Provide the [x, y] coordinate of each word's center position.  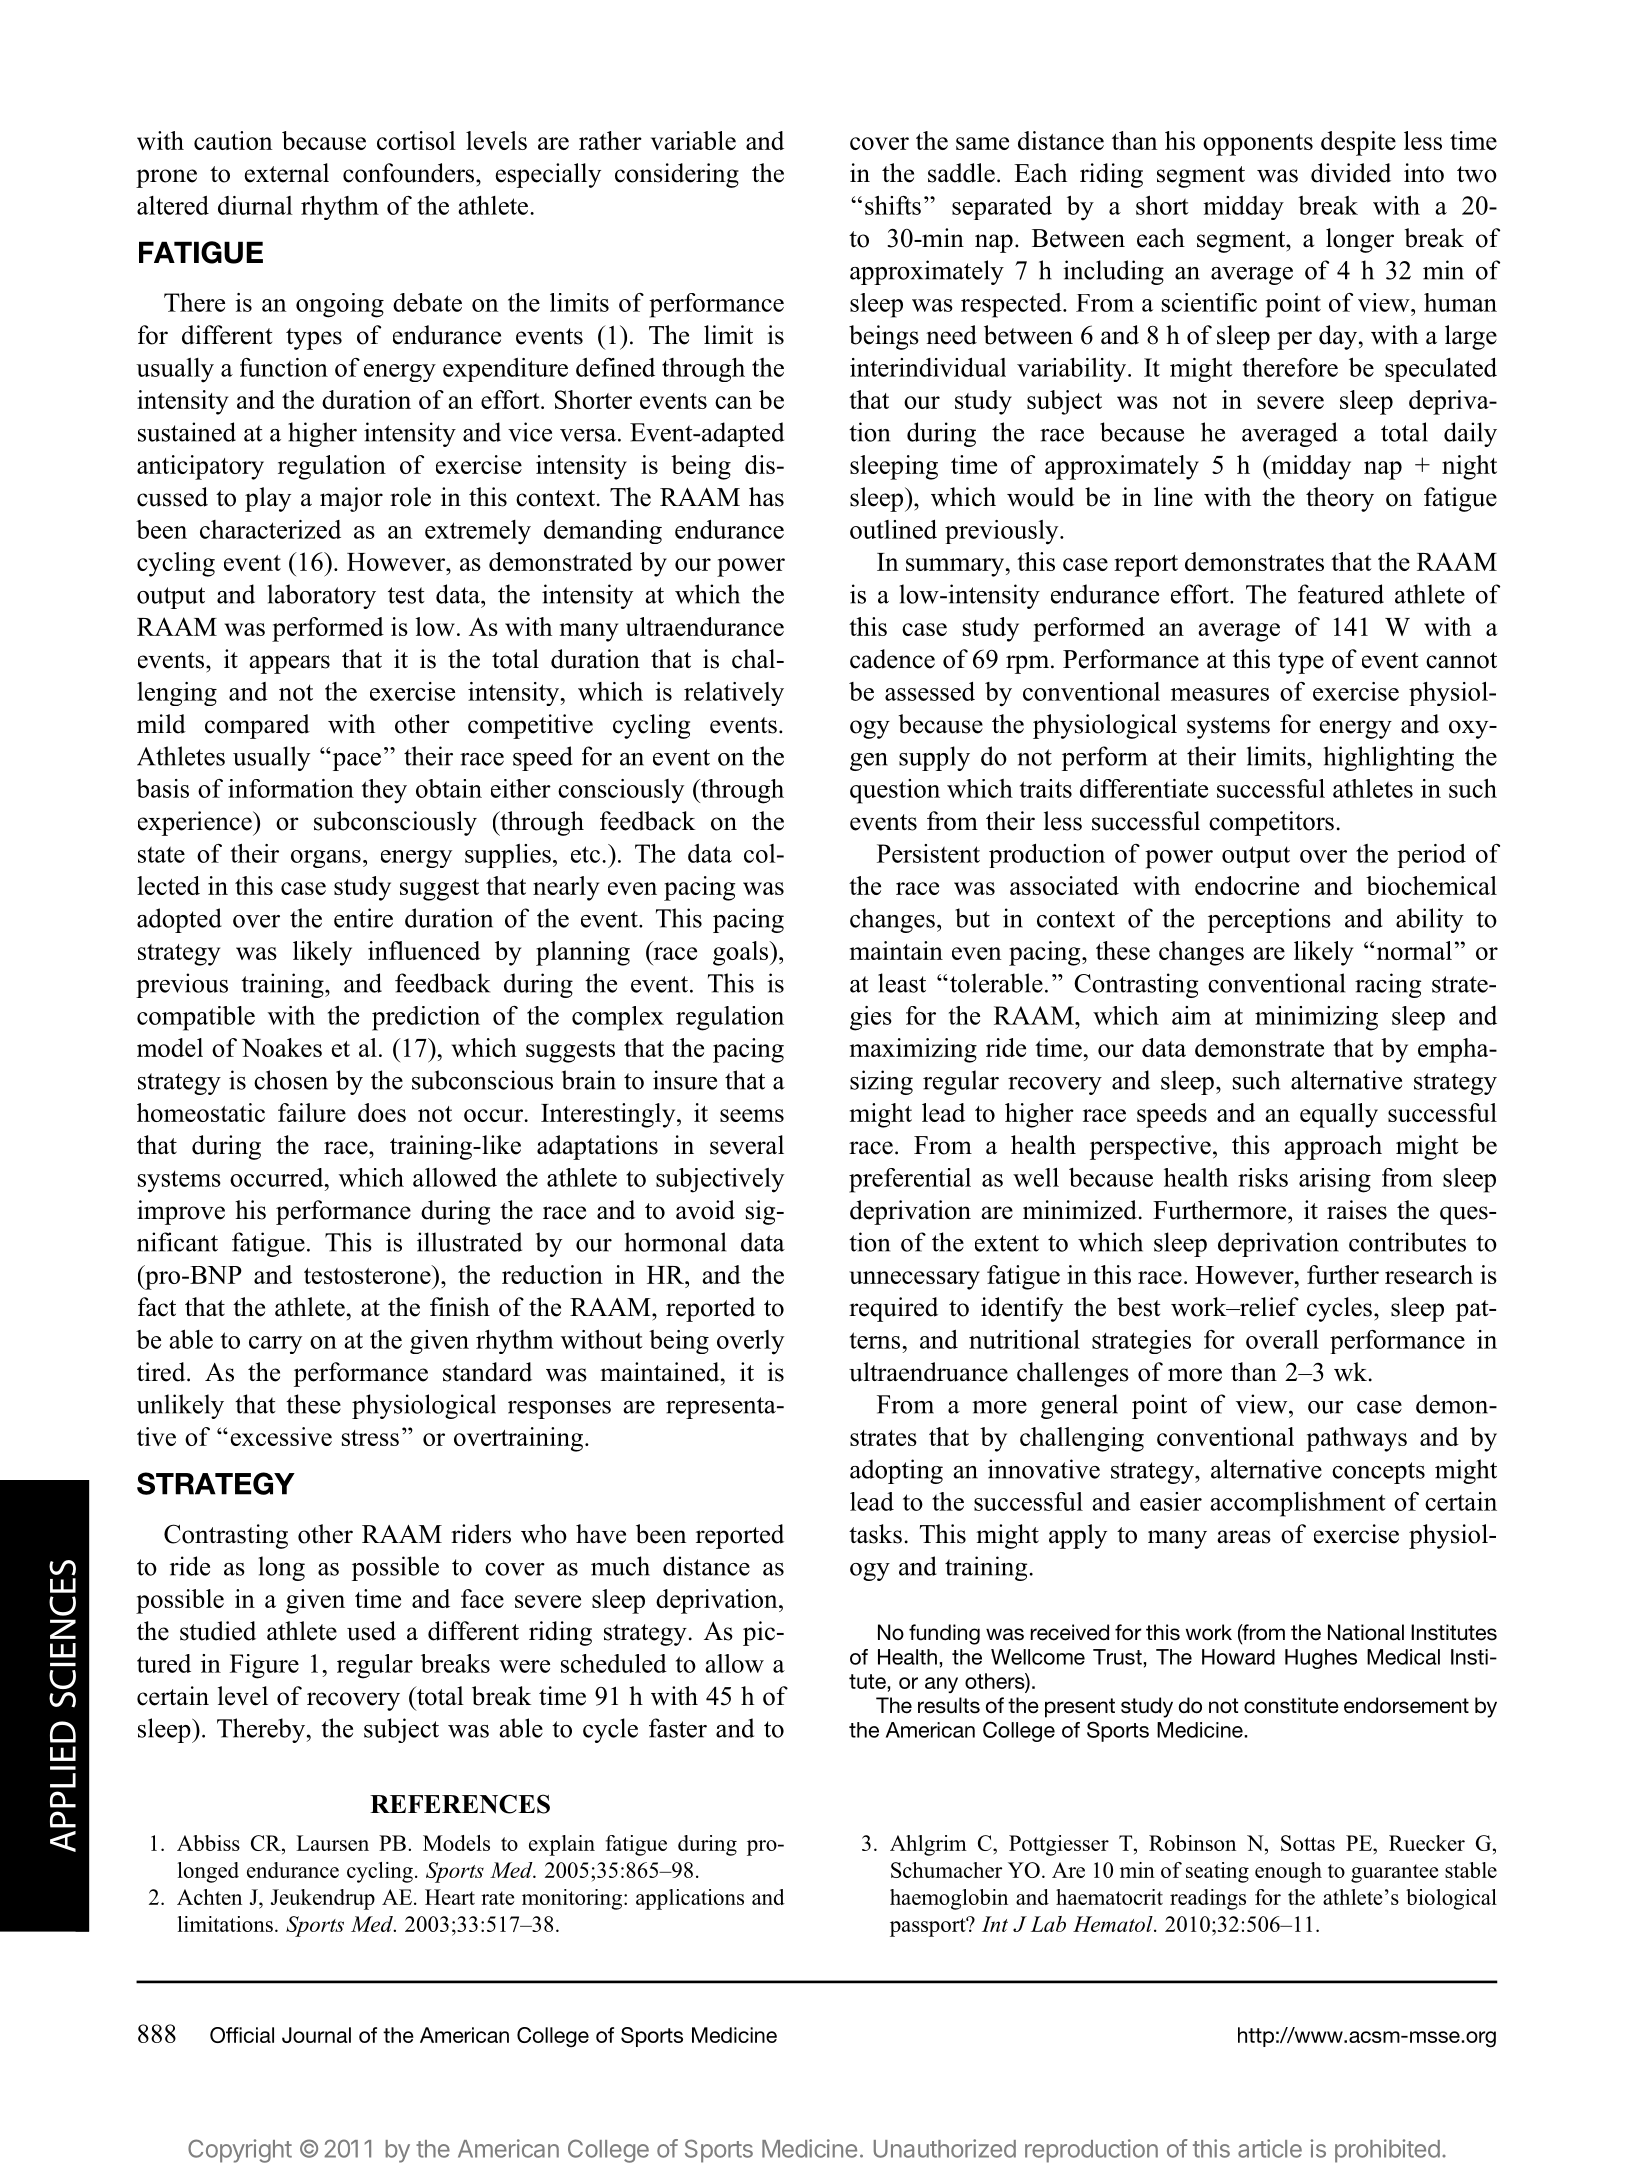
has [766, 497]
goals [741, 953]
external [286, 173]
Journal [316, 2035]
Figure [264, 1666]
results [949, 1705]
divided [1351, 173]
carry [275, 1345]
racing [1388, 985]
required [893, 1309]
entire [363, 918]
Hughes [1321, 1659]
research [1429, 1274]
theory [1340, 499]
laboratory [321, 596]
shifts [893, 205]
